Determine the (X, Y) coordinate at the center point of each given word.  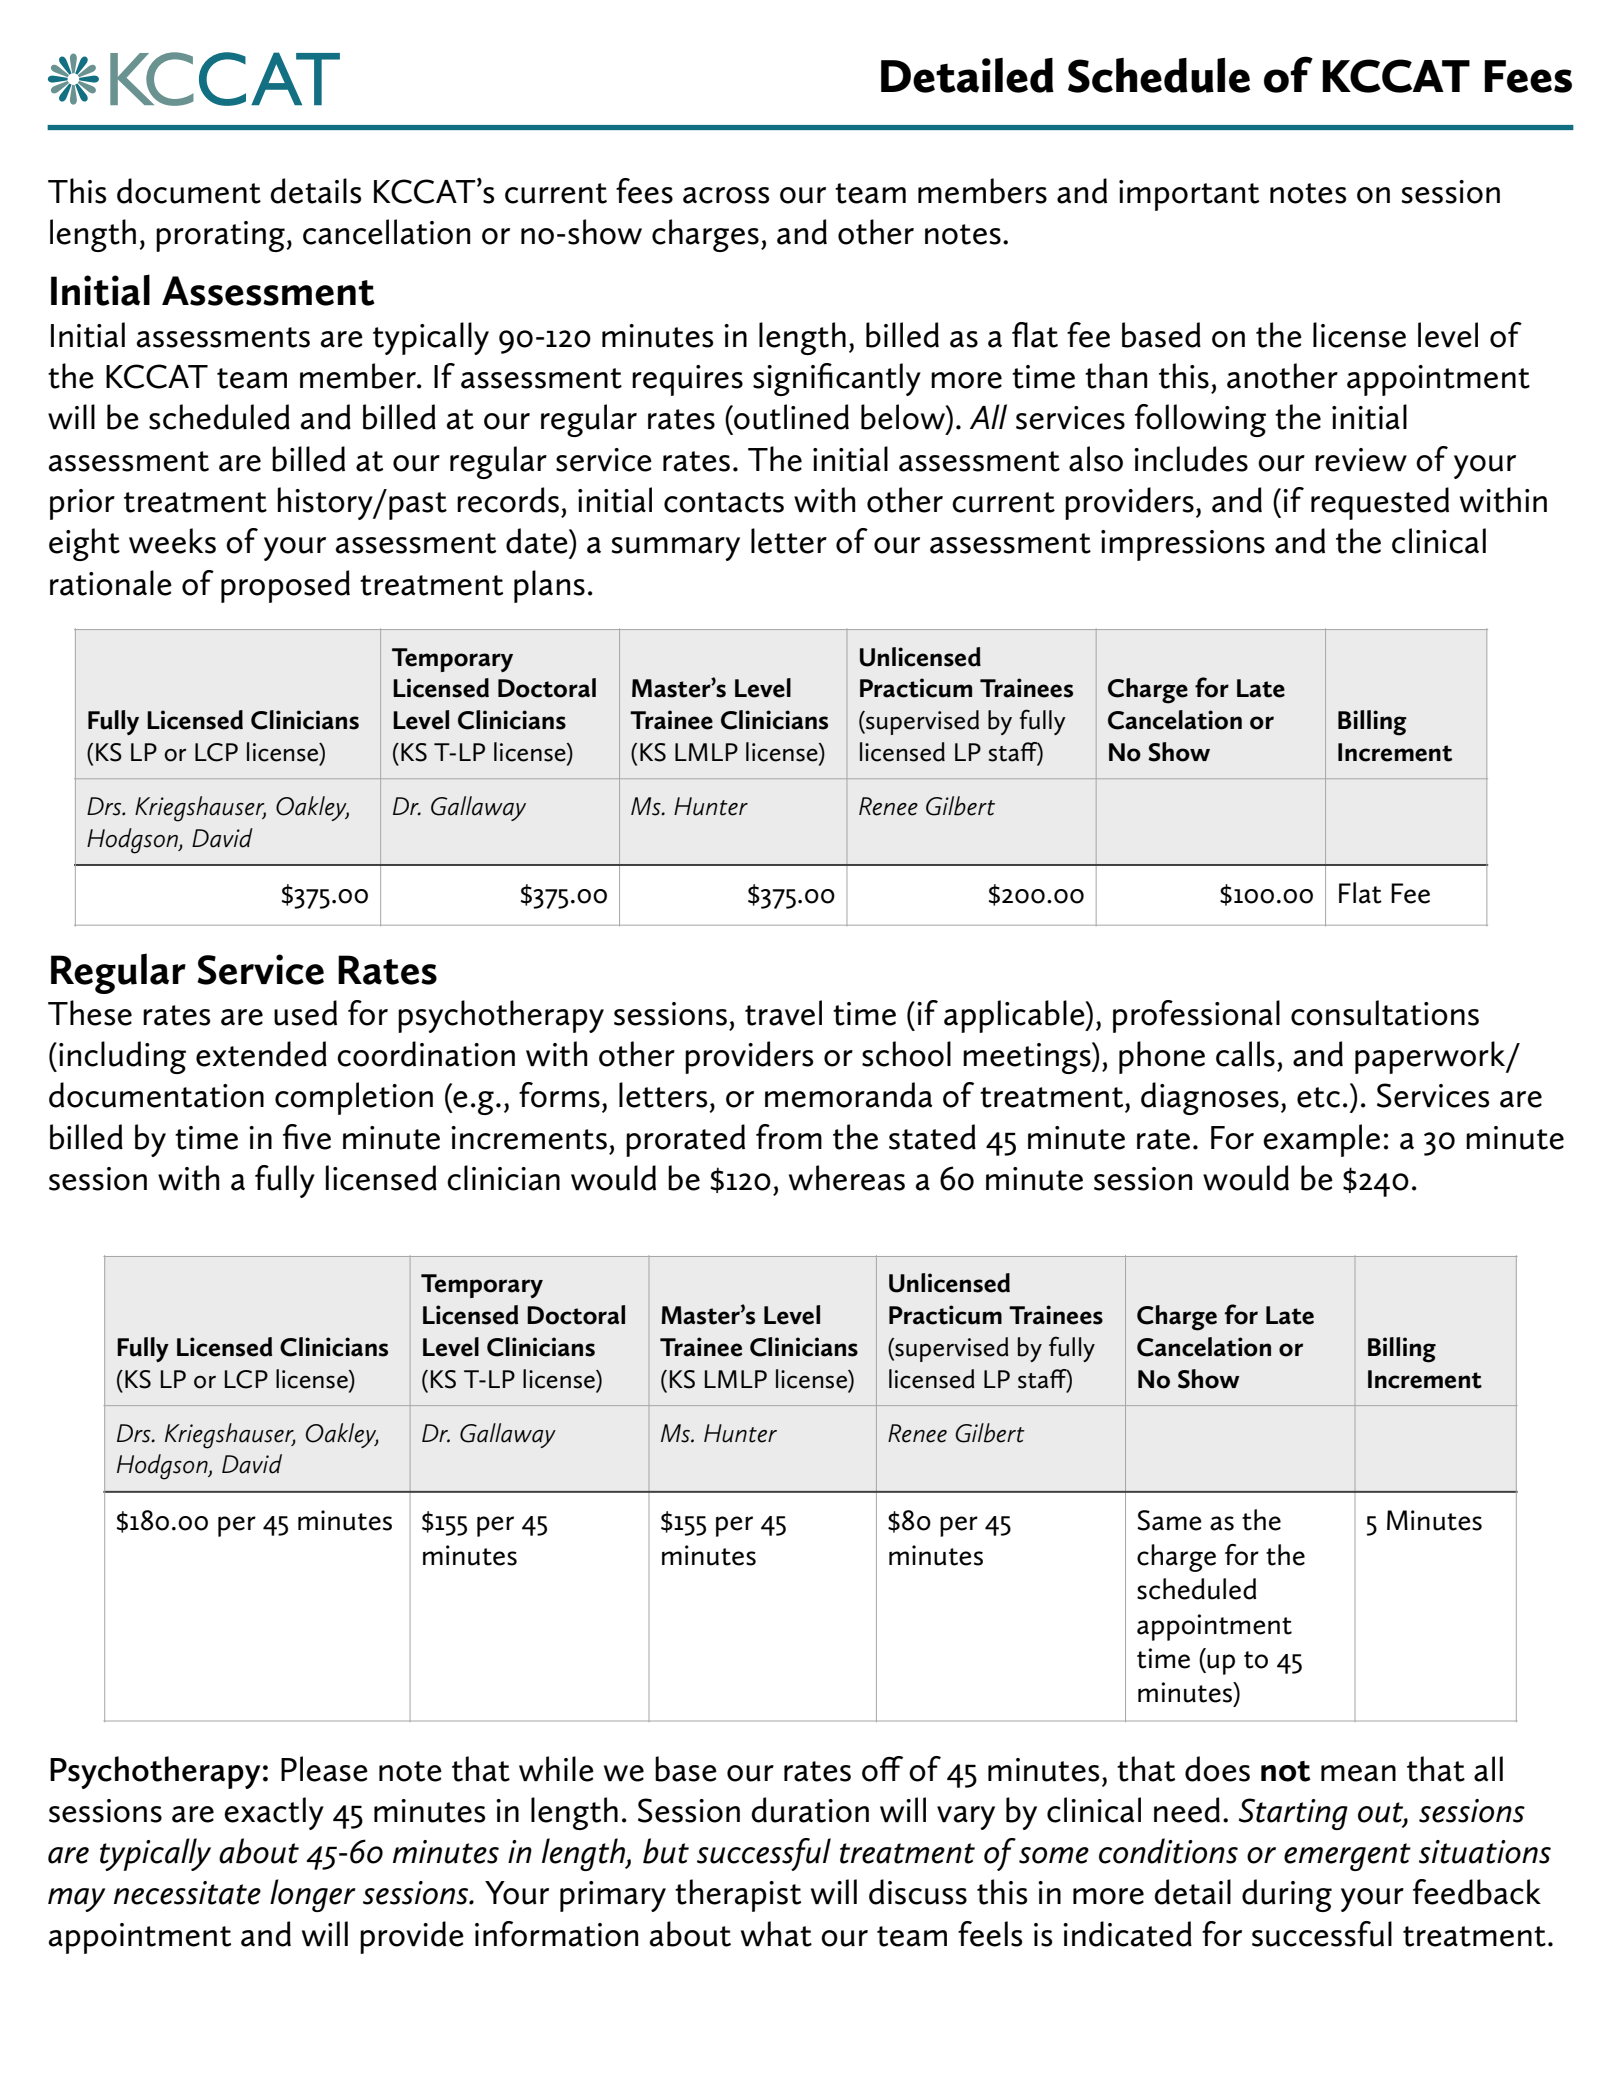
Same (1169, 1520)
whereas (847, 1178)
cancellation (386, 232)
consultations (1385, 1013)
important (1189, 195)
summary (675, 549)
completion (354, 1098)
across (726, 195)
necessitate (187, 1893)
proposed (285, 586)
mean (1358, 1773)
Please (324, 1769)
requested (1380, 503)
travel (783, 1013)
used (305, 1013)
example (1321, 1140)
